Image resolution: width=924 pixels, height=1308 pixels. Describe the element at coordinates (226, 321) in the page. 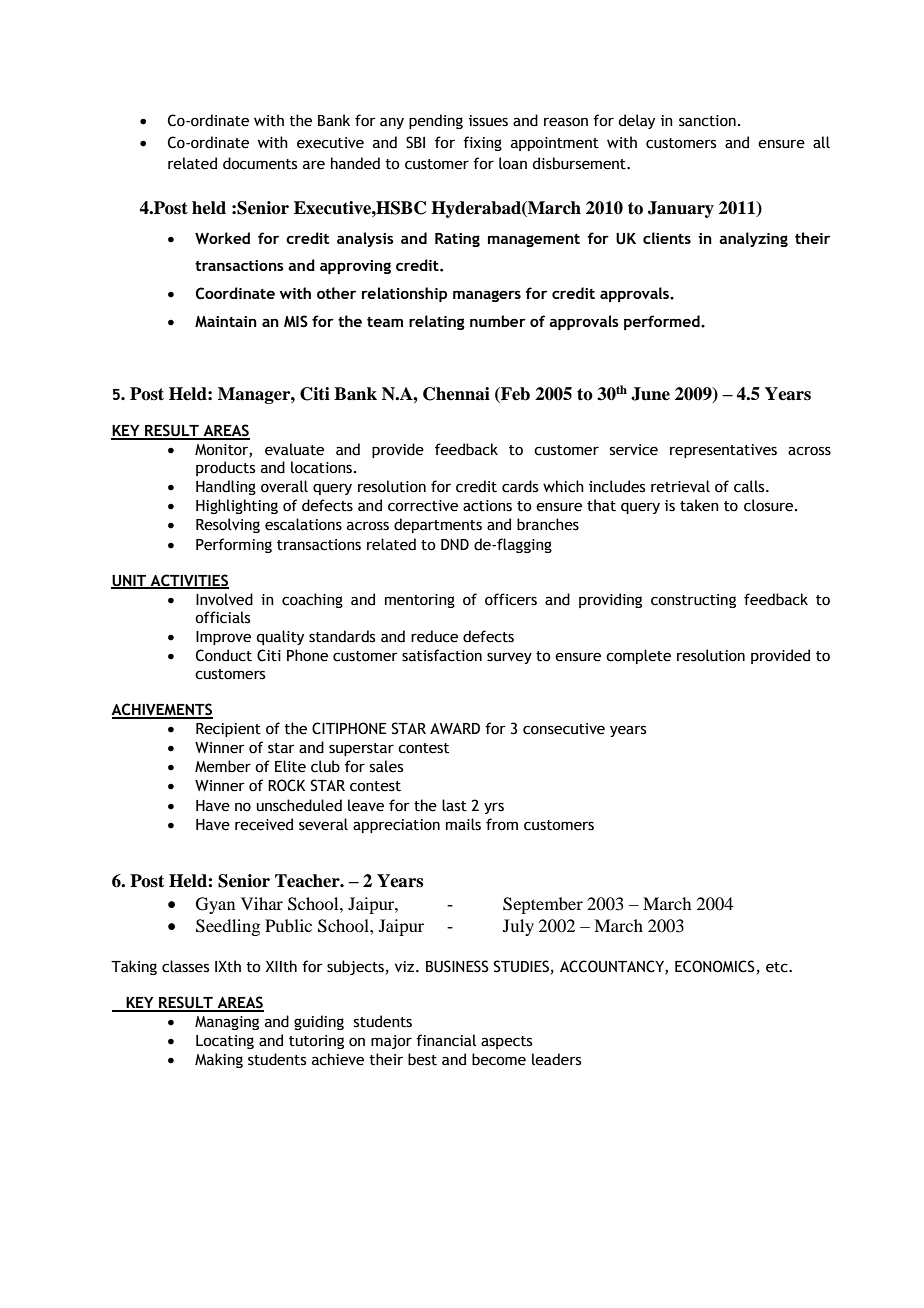

I see `Maintain` at that location.
